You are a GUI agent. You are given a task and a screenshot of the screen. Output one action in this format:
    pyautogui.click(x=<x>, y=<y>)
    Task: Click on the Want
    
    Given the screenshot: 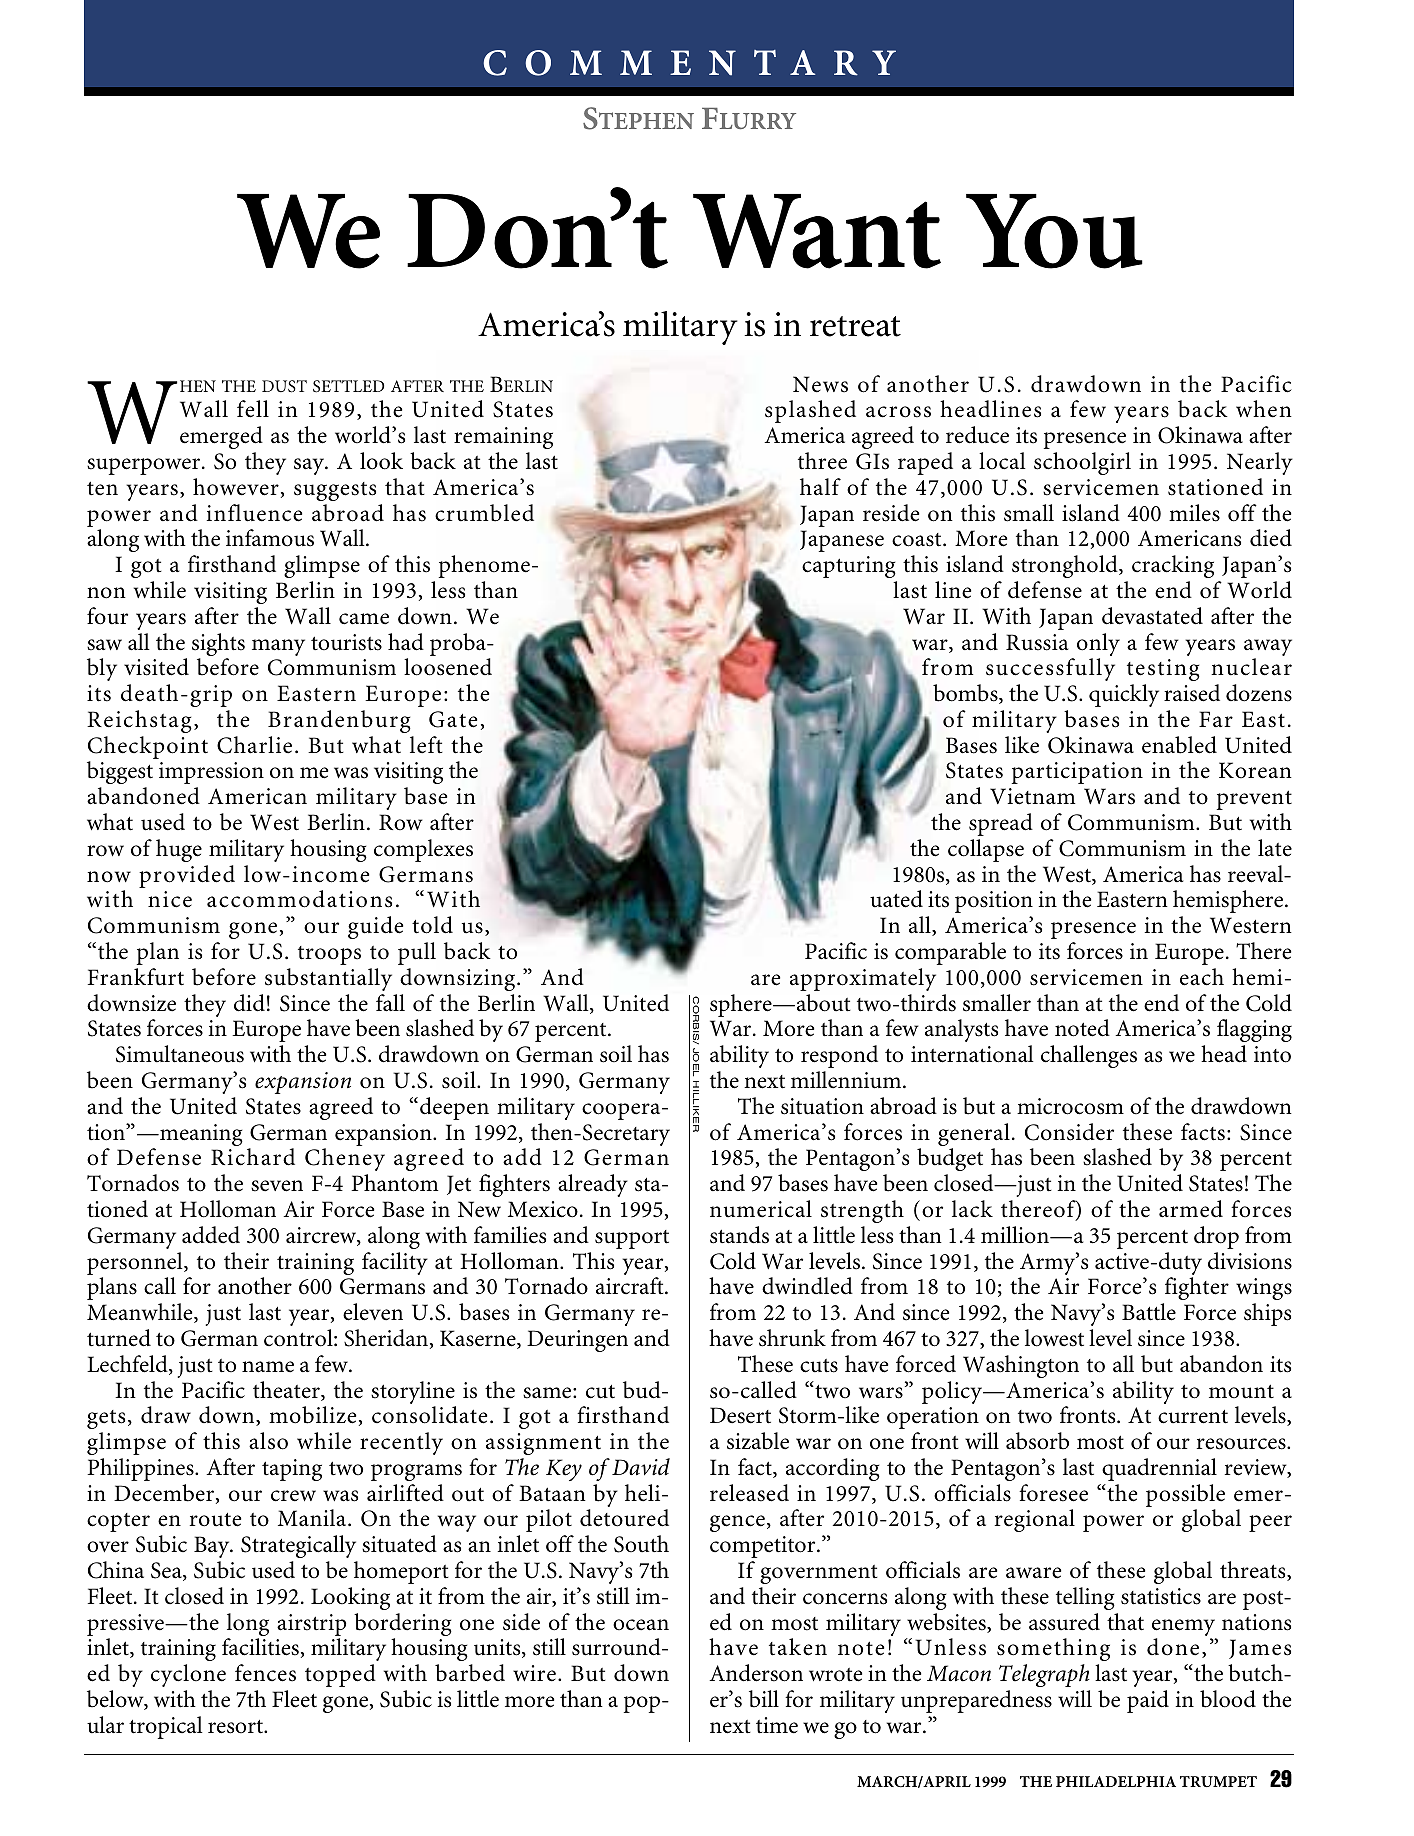 What is the action you would take?
    pyautogui.click(x=817, y=231)
